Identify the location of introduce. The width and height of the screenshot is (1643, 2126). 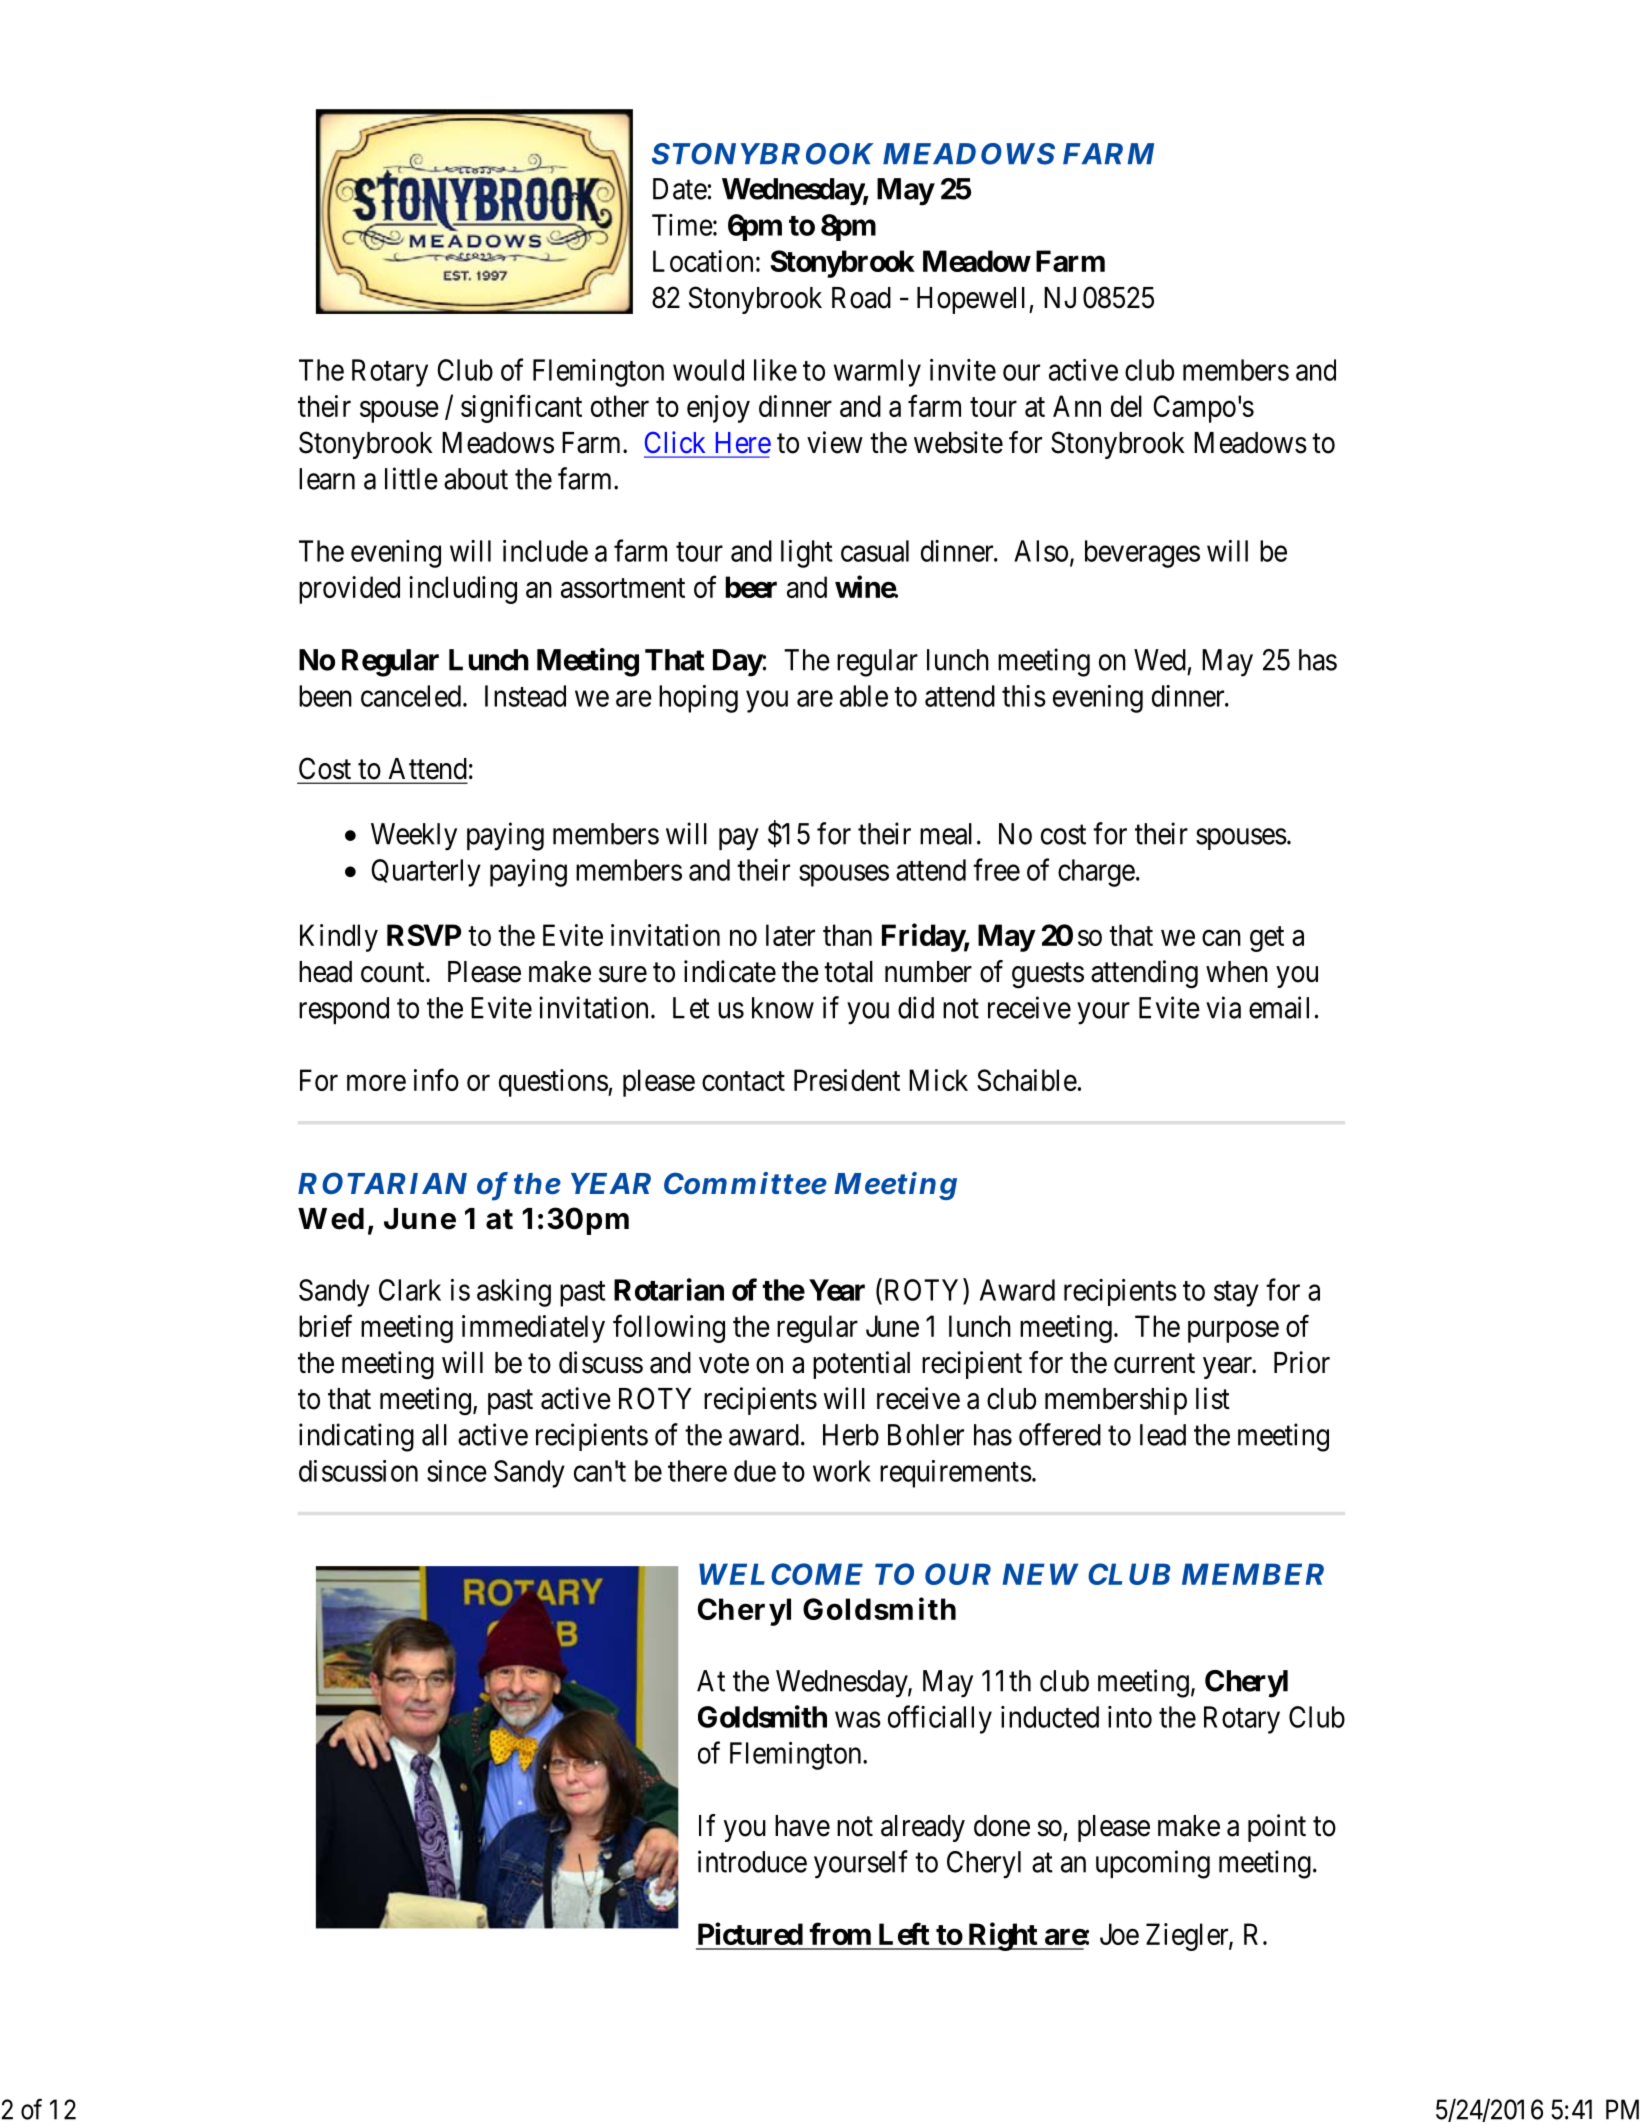
(752, 1861).
